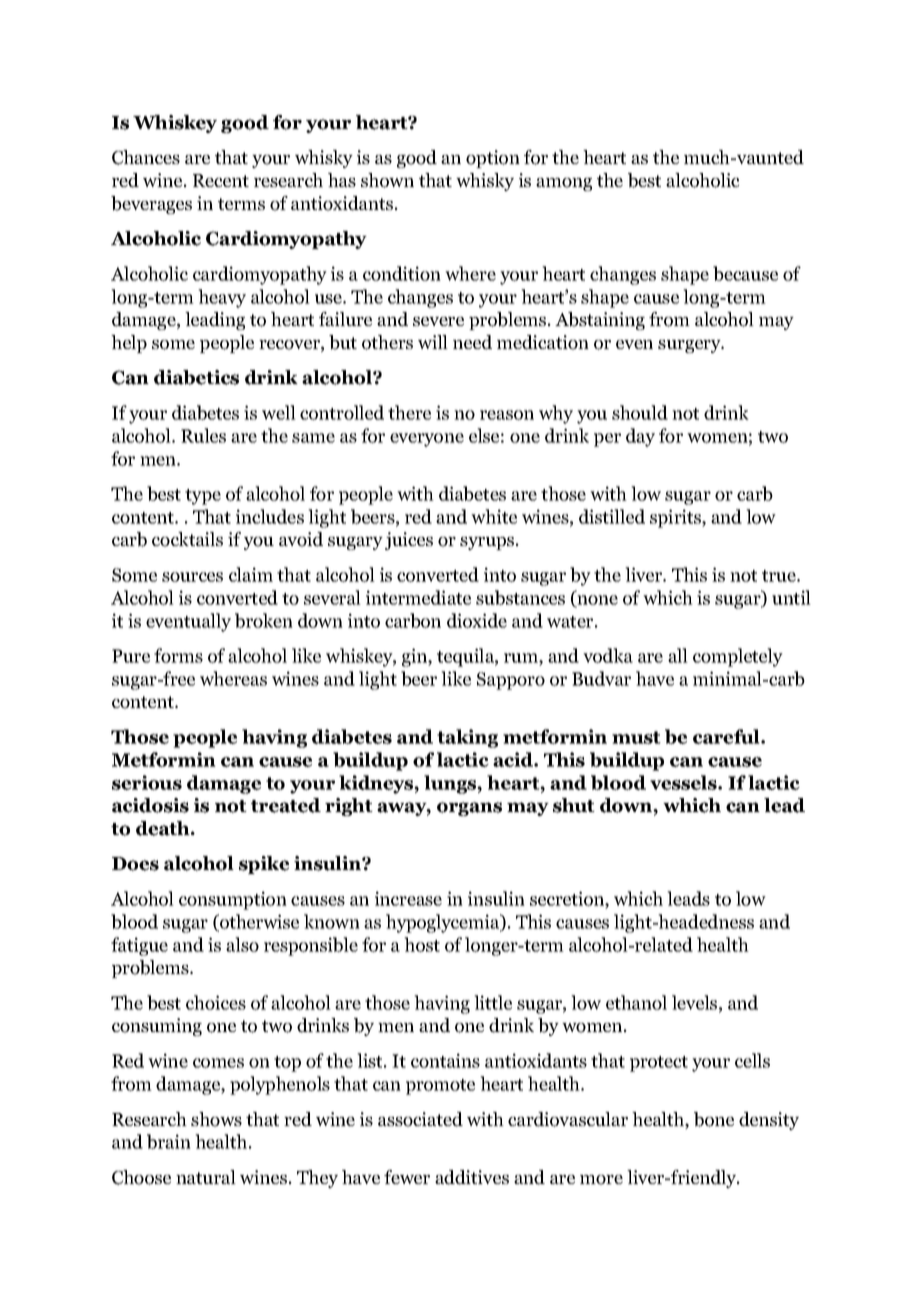 The height and width of the screenshot is (1308, 924). Describe the element at coordinates (178, 655) in the screenshot. I see `forms` at that location.
